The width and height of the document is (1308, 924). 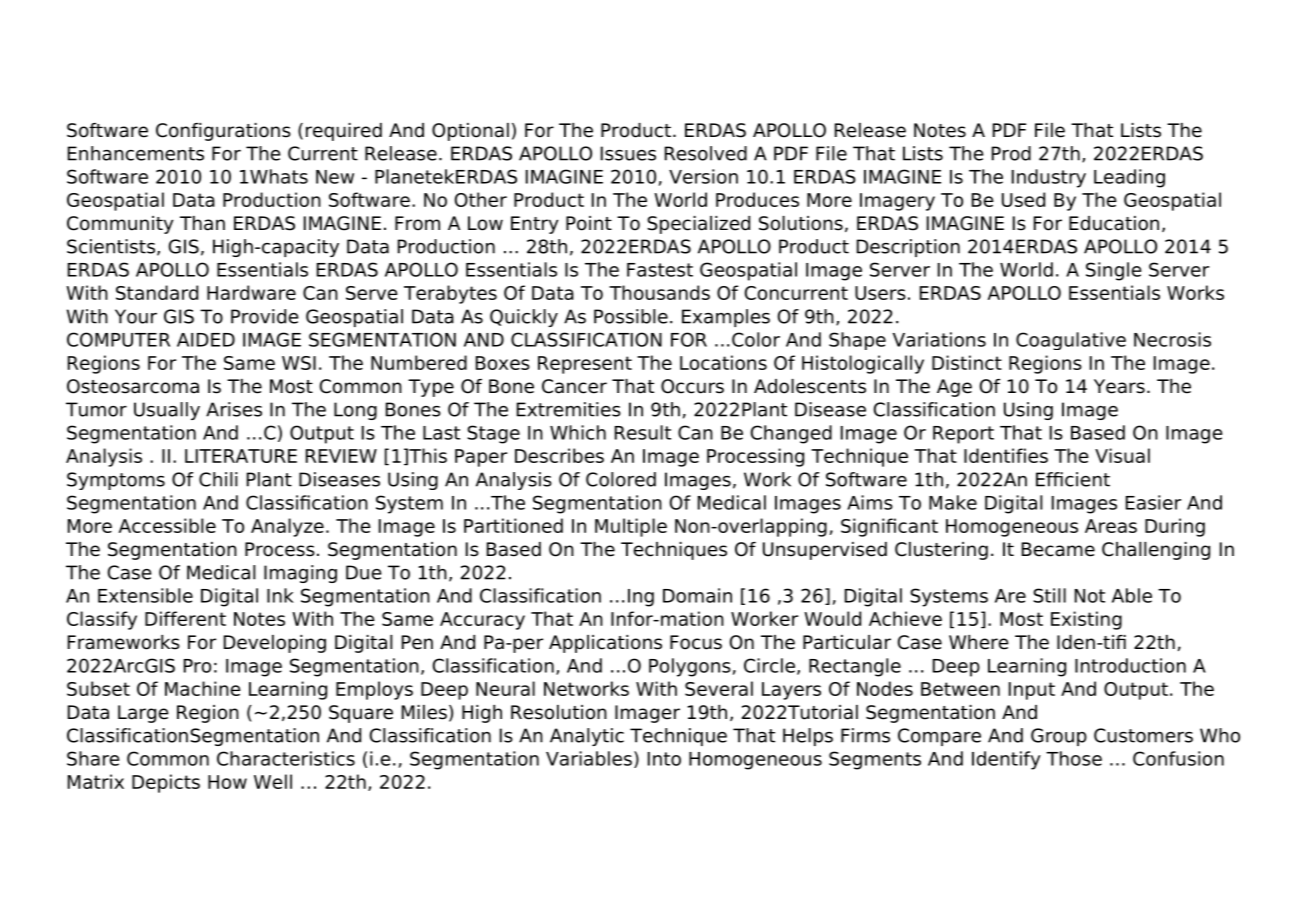 What do you see at coordinates (697, 595) in the document?
I see `Domain` at bounding box center [697, 595].
